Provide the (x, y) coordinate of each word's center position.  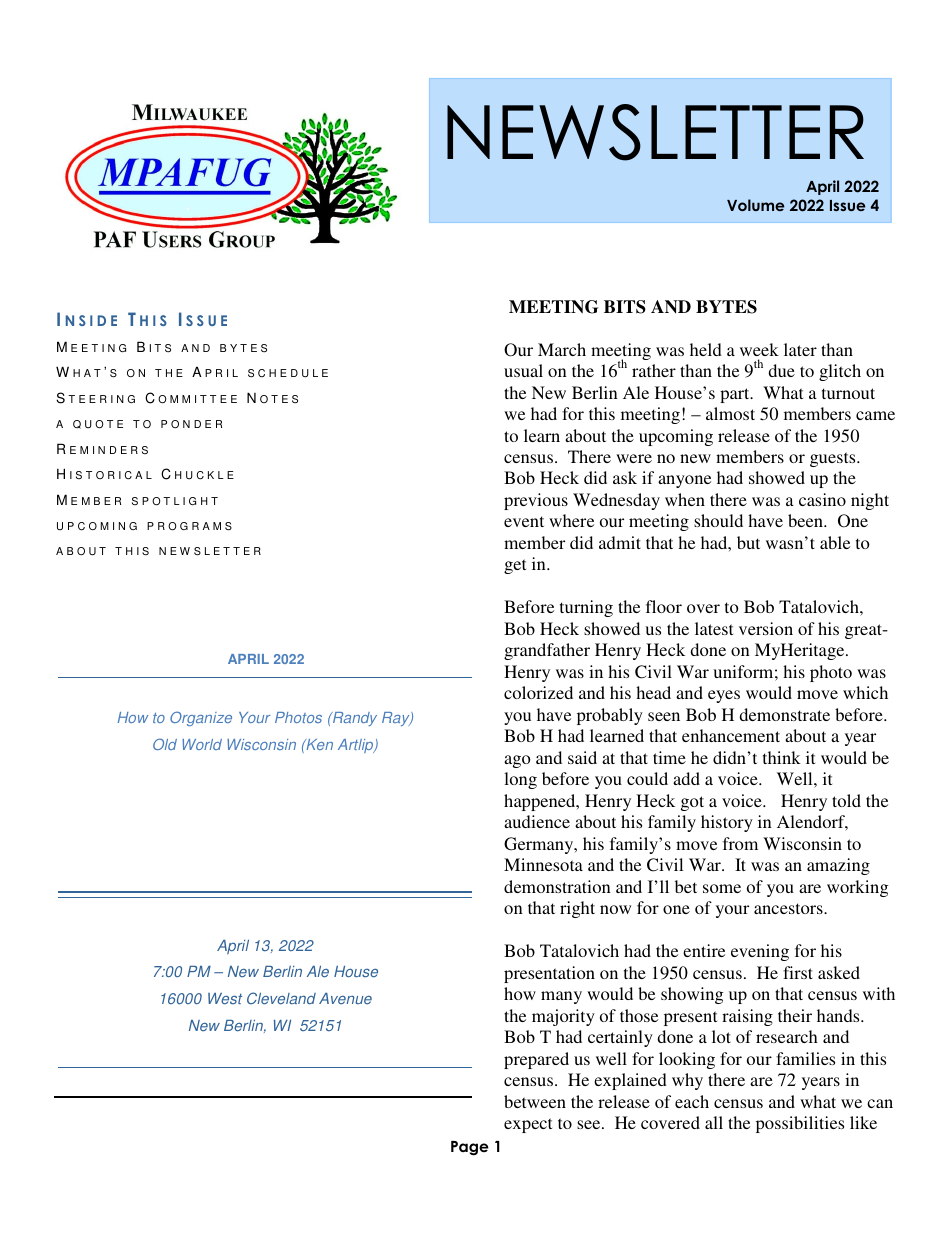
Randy (353, 719)
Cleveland (281, 998)
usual (523, 370)
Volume (756, 205)
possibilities (800, 1124)
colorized (538, 692)
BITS (625, 307)
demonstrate (784, 714)
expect (528, 1125)
